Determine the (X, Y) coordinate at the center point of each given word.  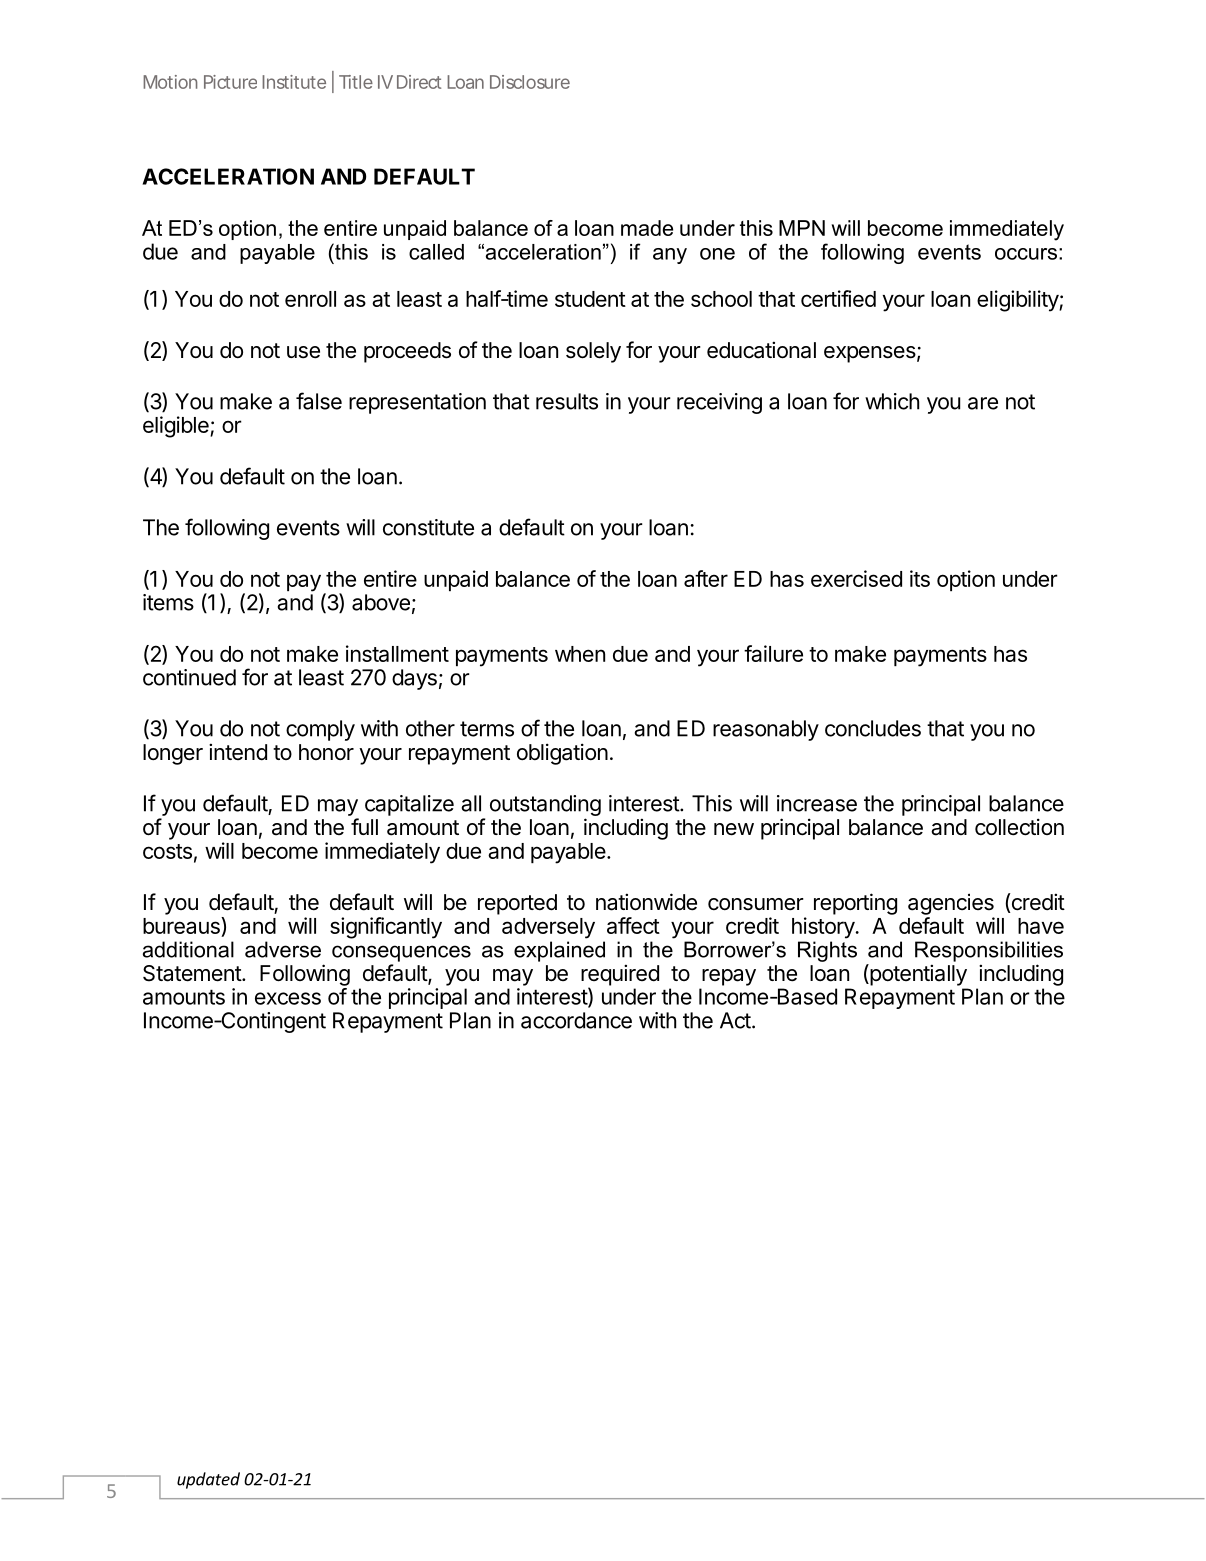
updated (208, 1480)
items (168, 602)
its (920, 578)
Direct (419, 82)
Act (735, 1020)
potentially (917, 975)
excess (288, 998)
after (706, 578)
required (620, 976)
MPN (802, 228)
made (647, 228)
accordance (576, 1020)
